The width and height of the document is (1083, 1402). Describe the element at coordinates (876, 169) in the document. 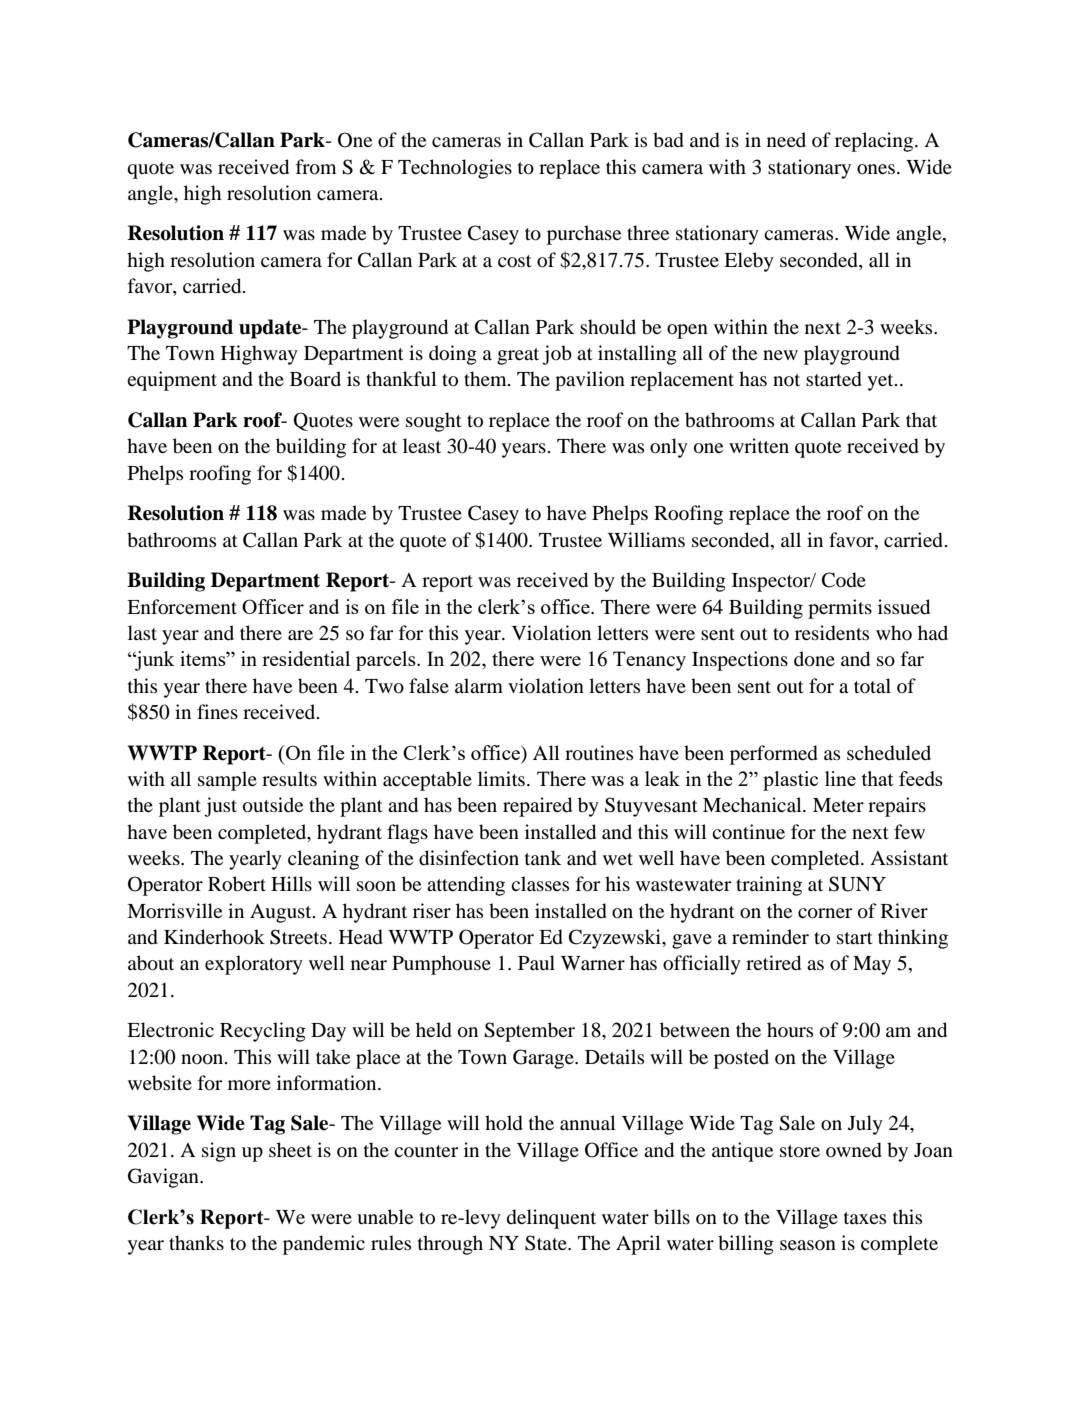

I see `ones` at that location.
